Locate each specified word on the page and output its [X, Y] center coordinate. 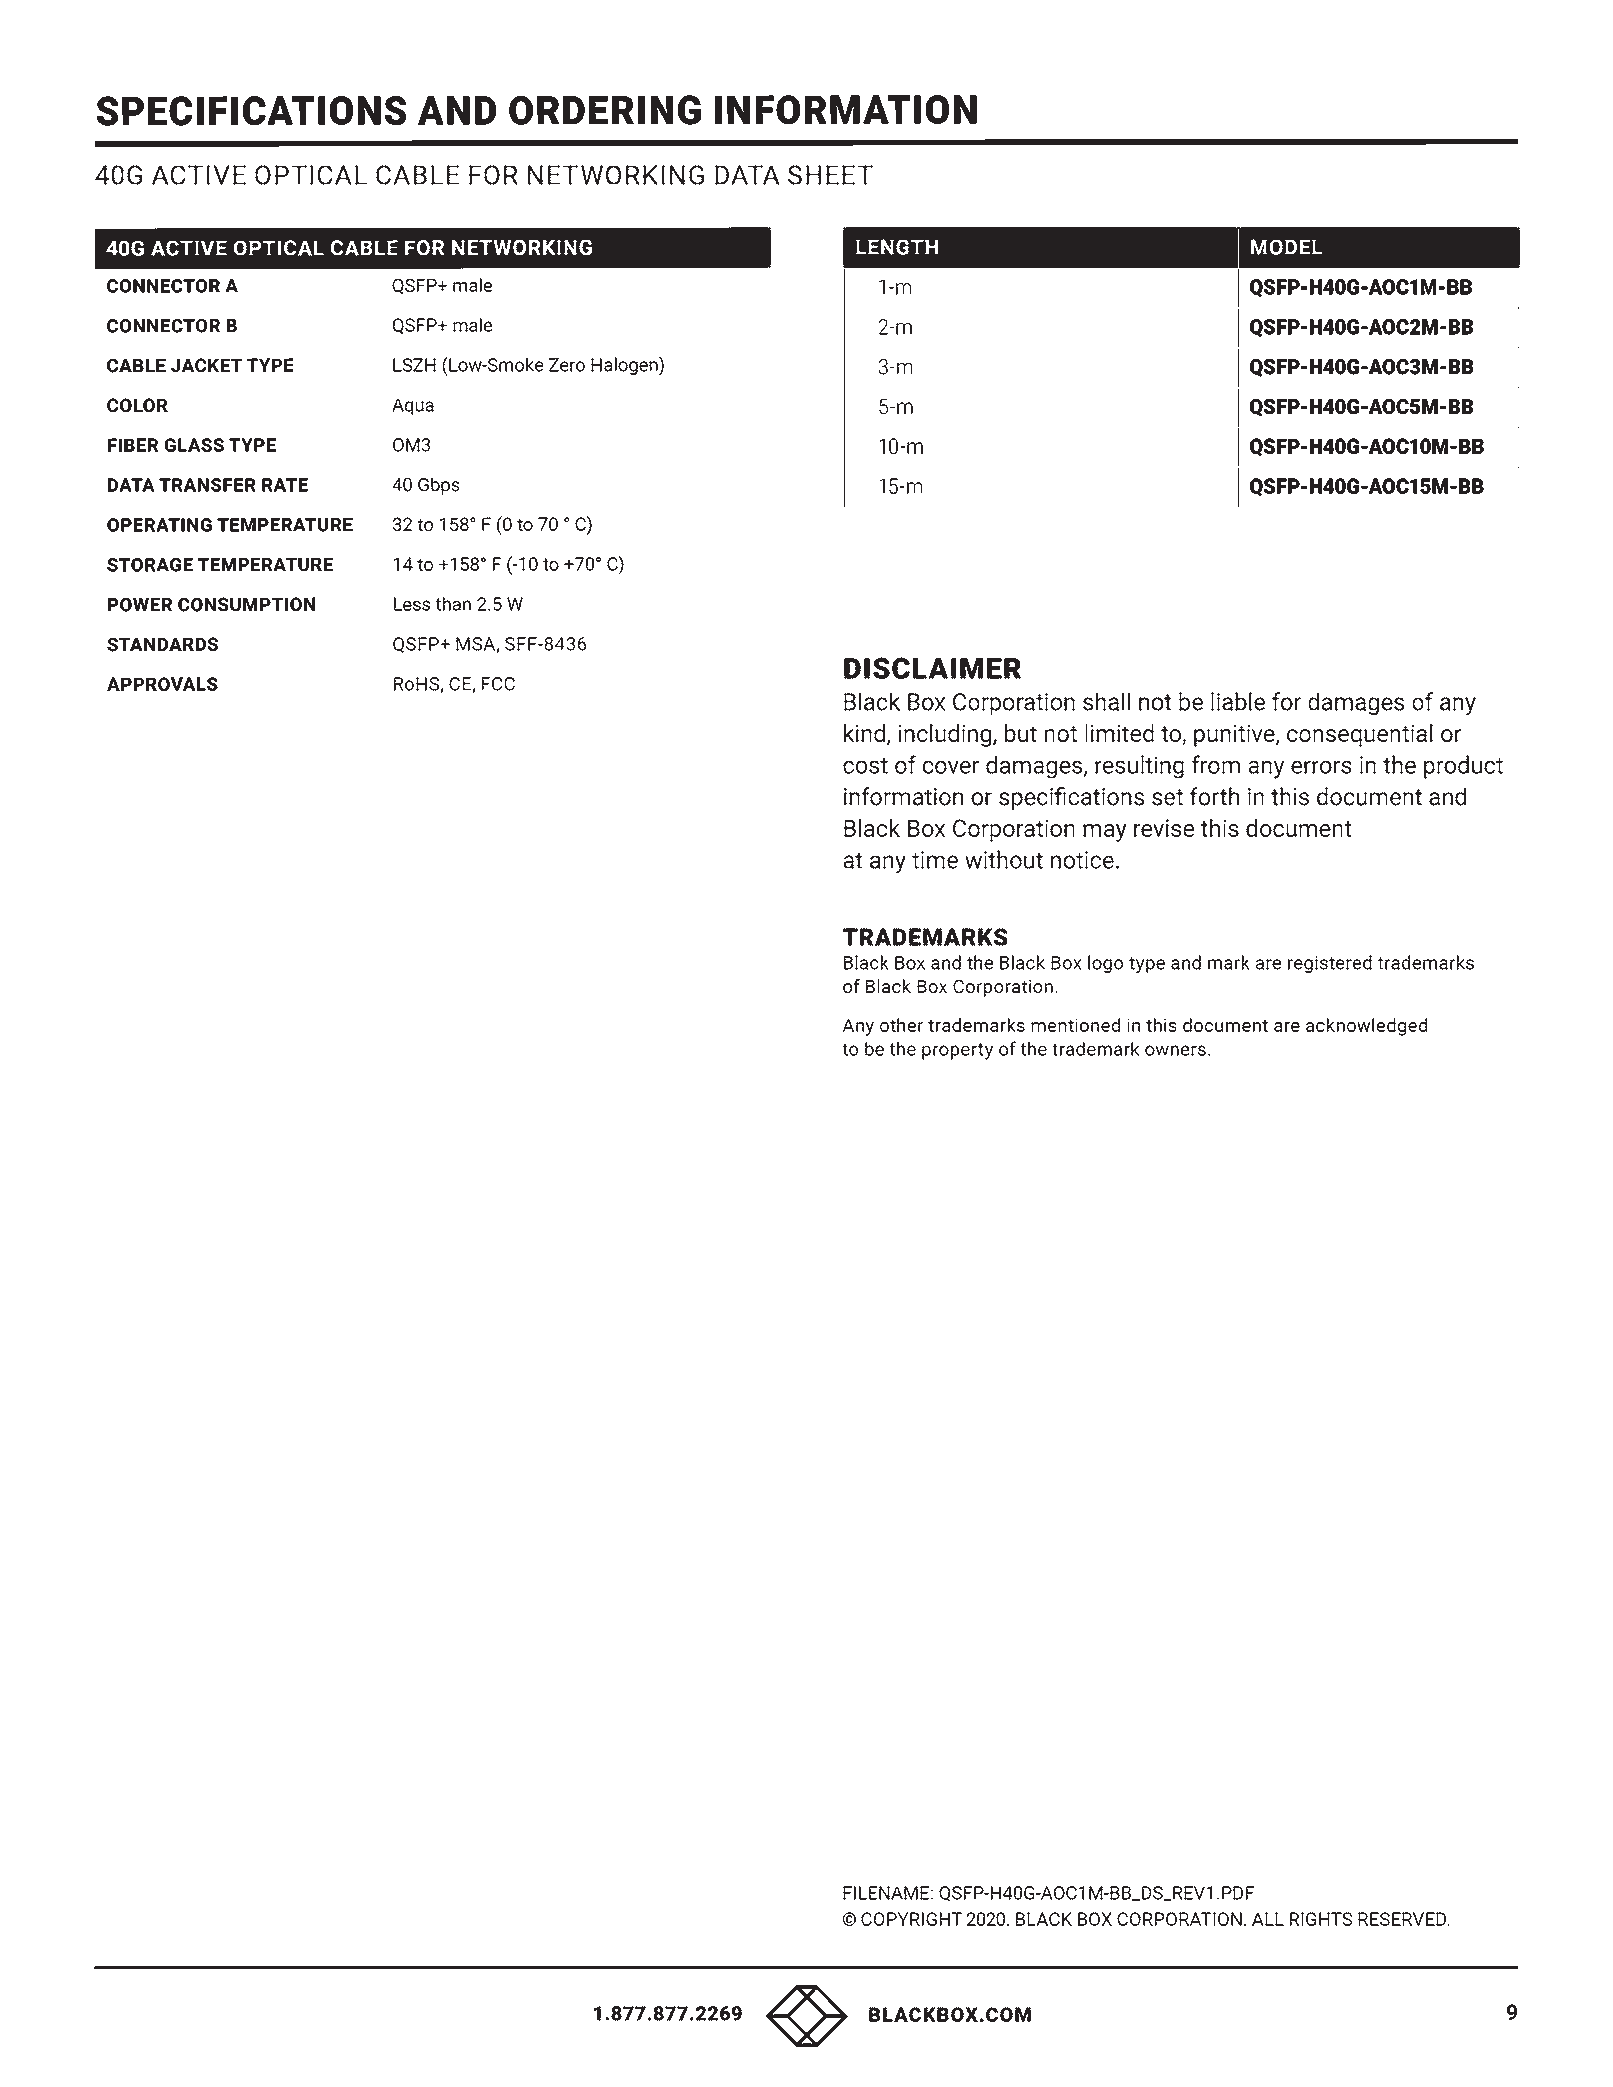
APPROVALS [162, 684]
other [901, 1025]
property [957, 1051]
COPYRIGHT [911, 1919]
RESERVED [1403, 1919]
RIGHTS [1321, 1919]
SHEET [830, 175]
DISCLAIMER [932, 668]
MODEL [1286, 247]
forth [1214, 796]
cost [865, 766]
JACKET [206, 365]
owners [1175, 1050]
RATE [285, 485]
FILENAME [886, 1893]
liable [1238, 701]
